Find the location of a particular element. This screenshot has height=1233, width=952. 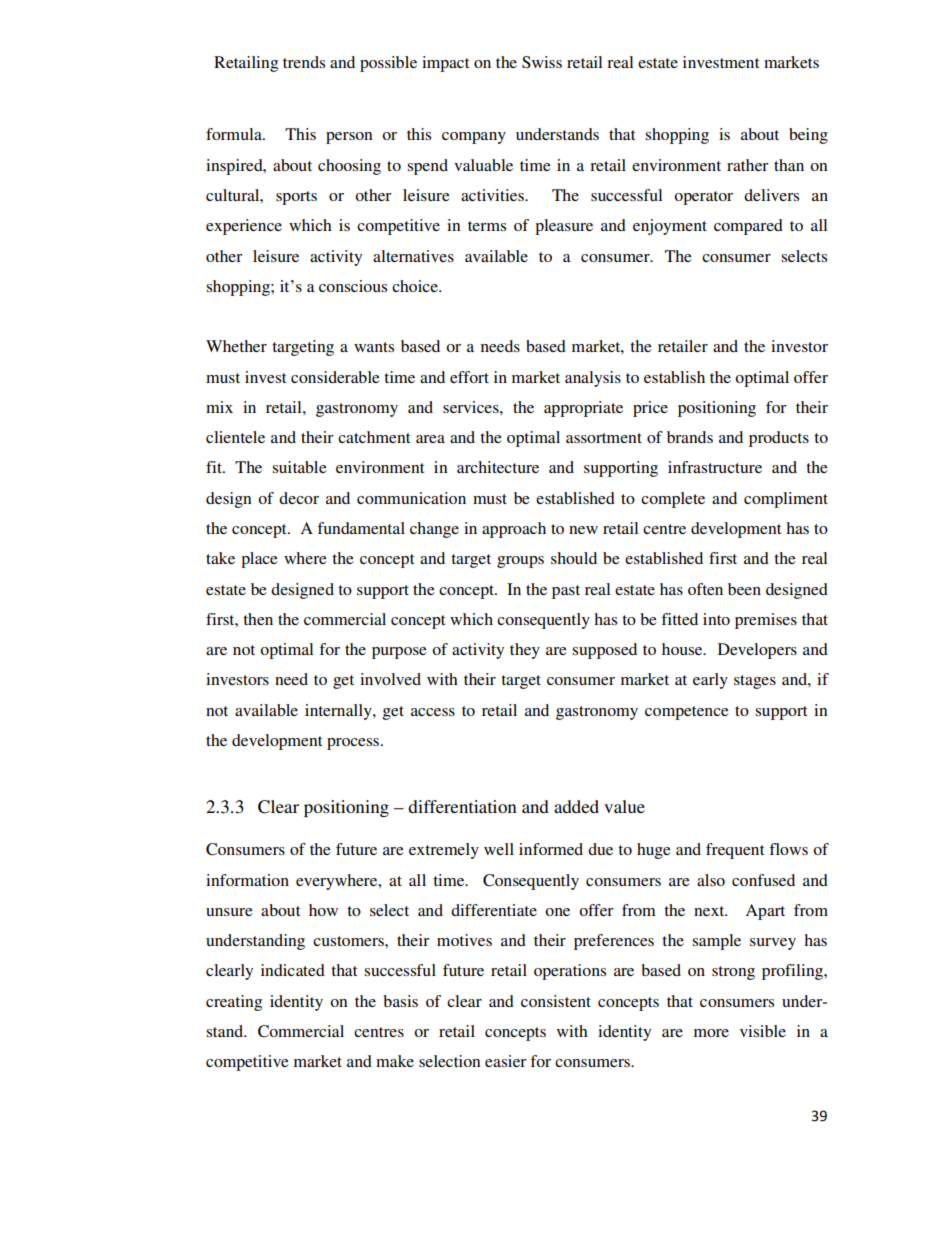

been is located at coordinates (744, 589).
